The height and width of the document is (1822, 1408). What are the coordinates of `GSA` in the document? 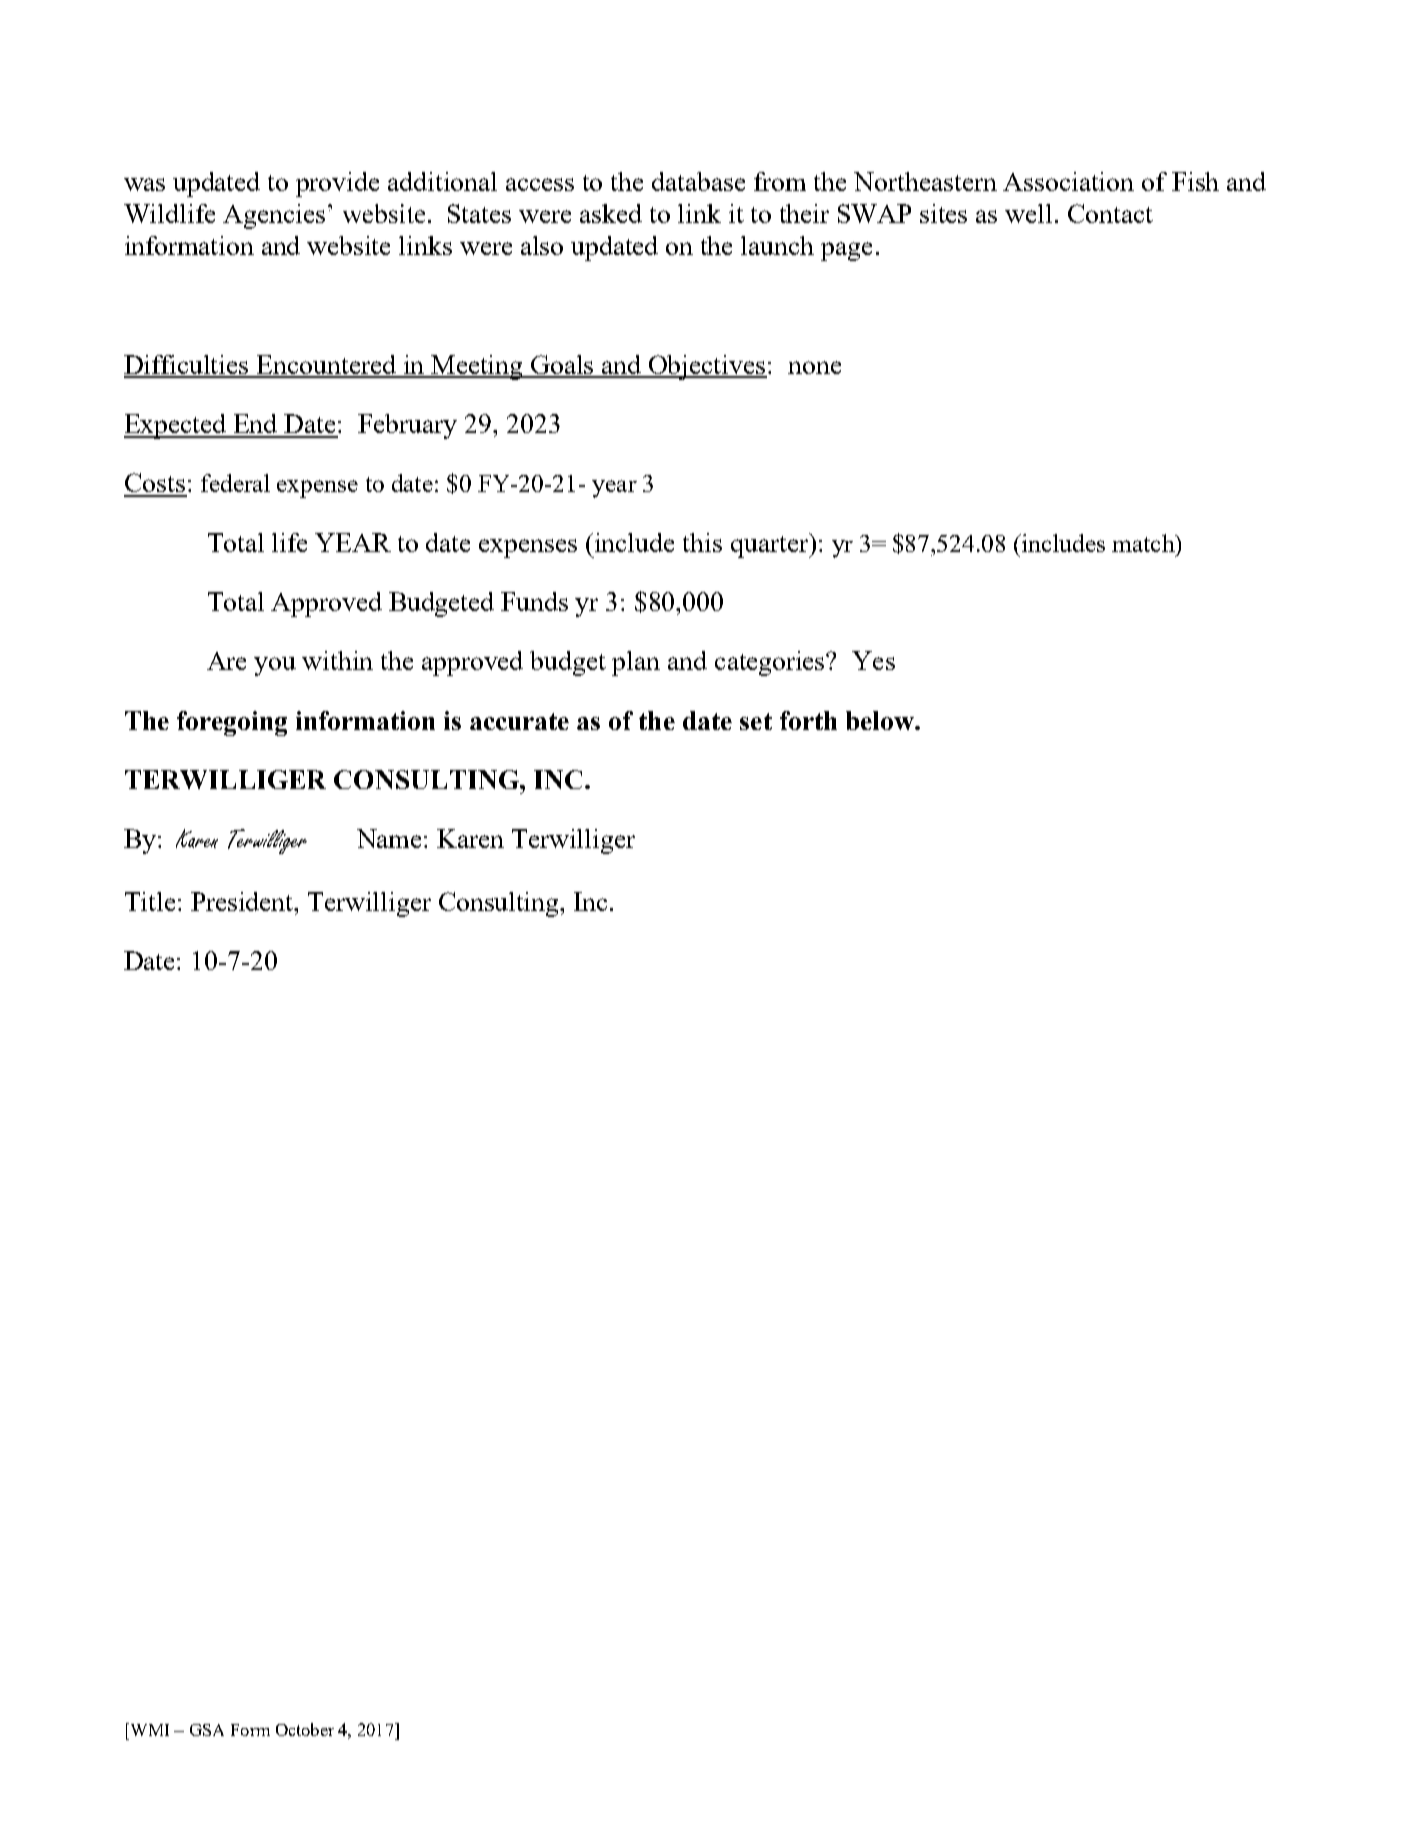 It's located at (207, 1730).
